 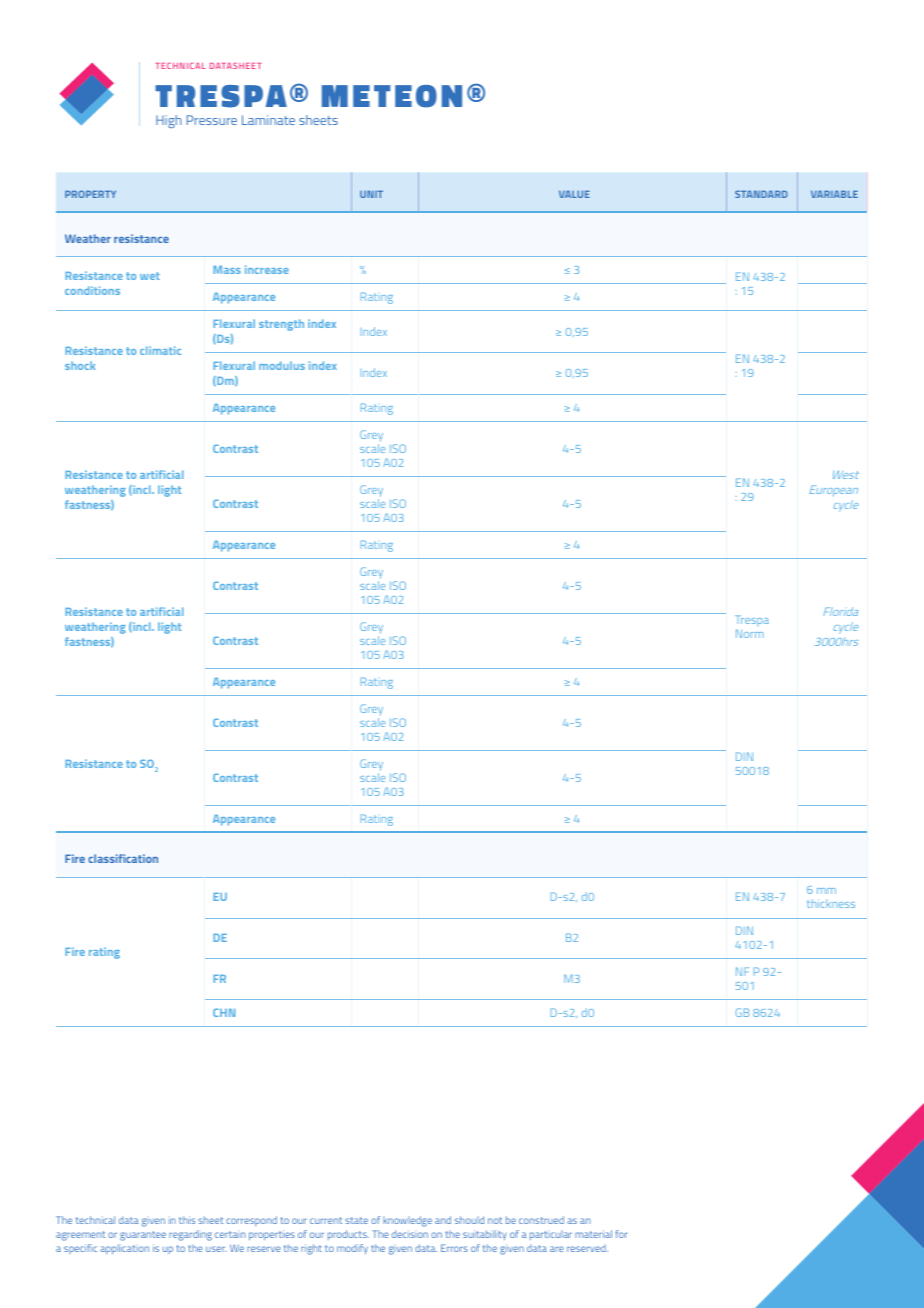 What do you see at coordinates (168, 121) in the screenshot?
I see `High` at bounding box center [168, 121].
